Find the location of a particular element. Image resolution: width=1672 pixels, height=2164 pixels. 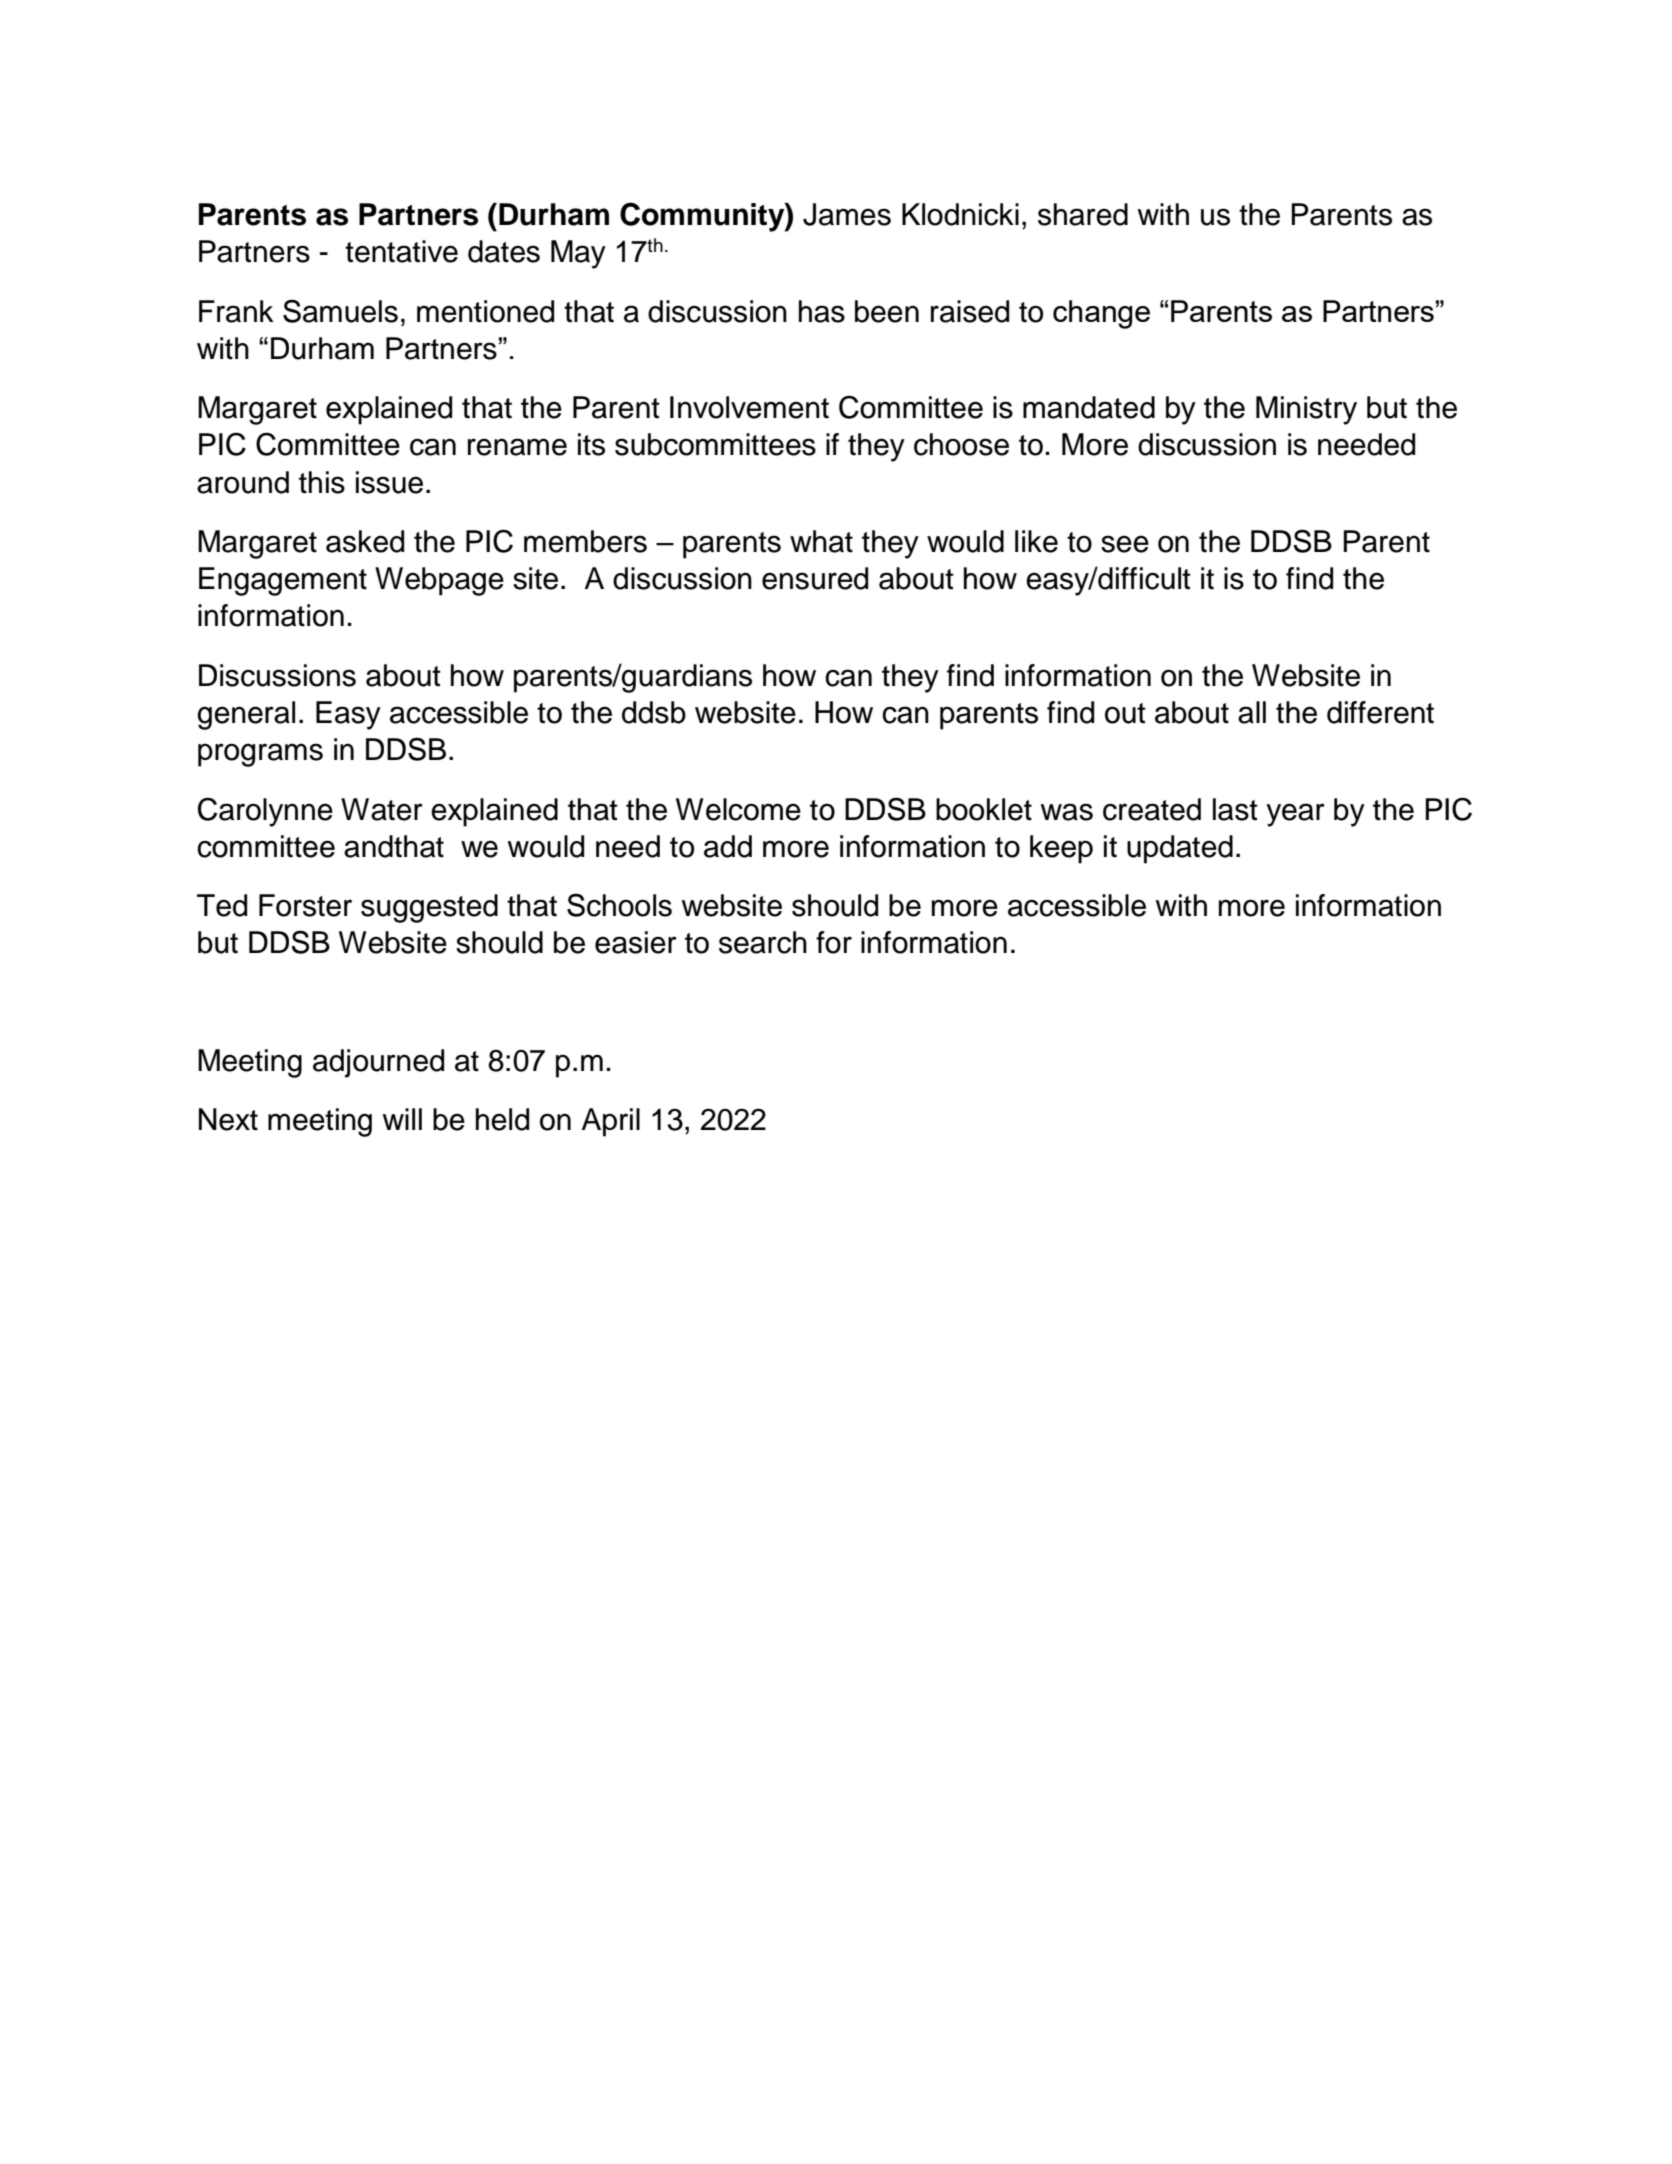

shared is located at coordinates (1083, 214).
